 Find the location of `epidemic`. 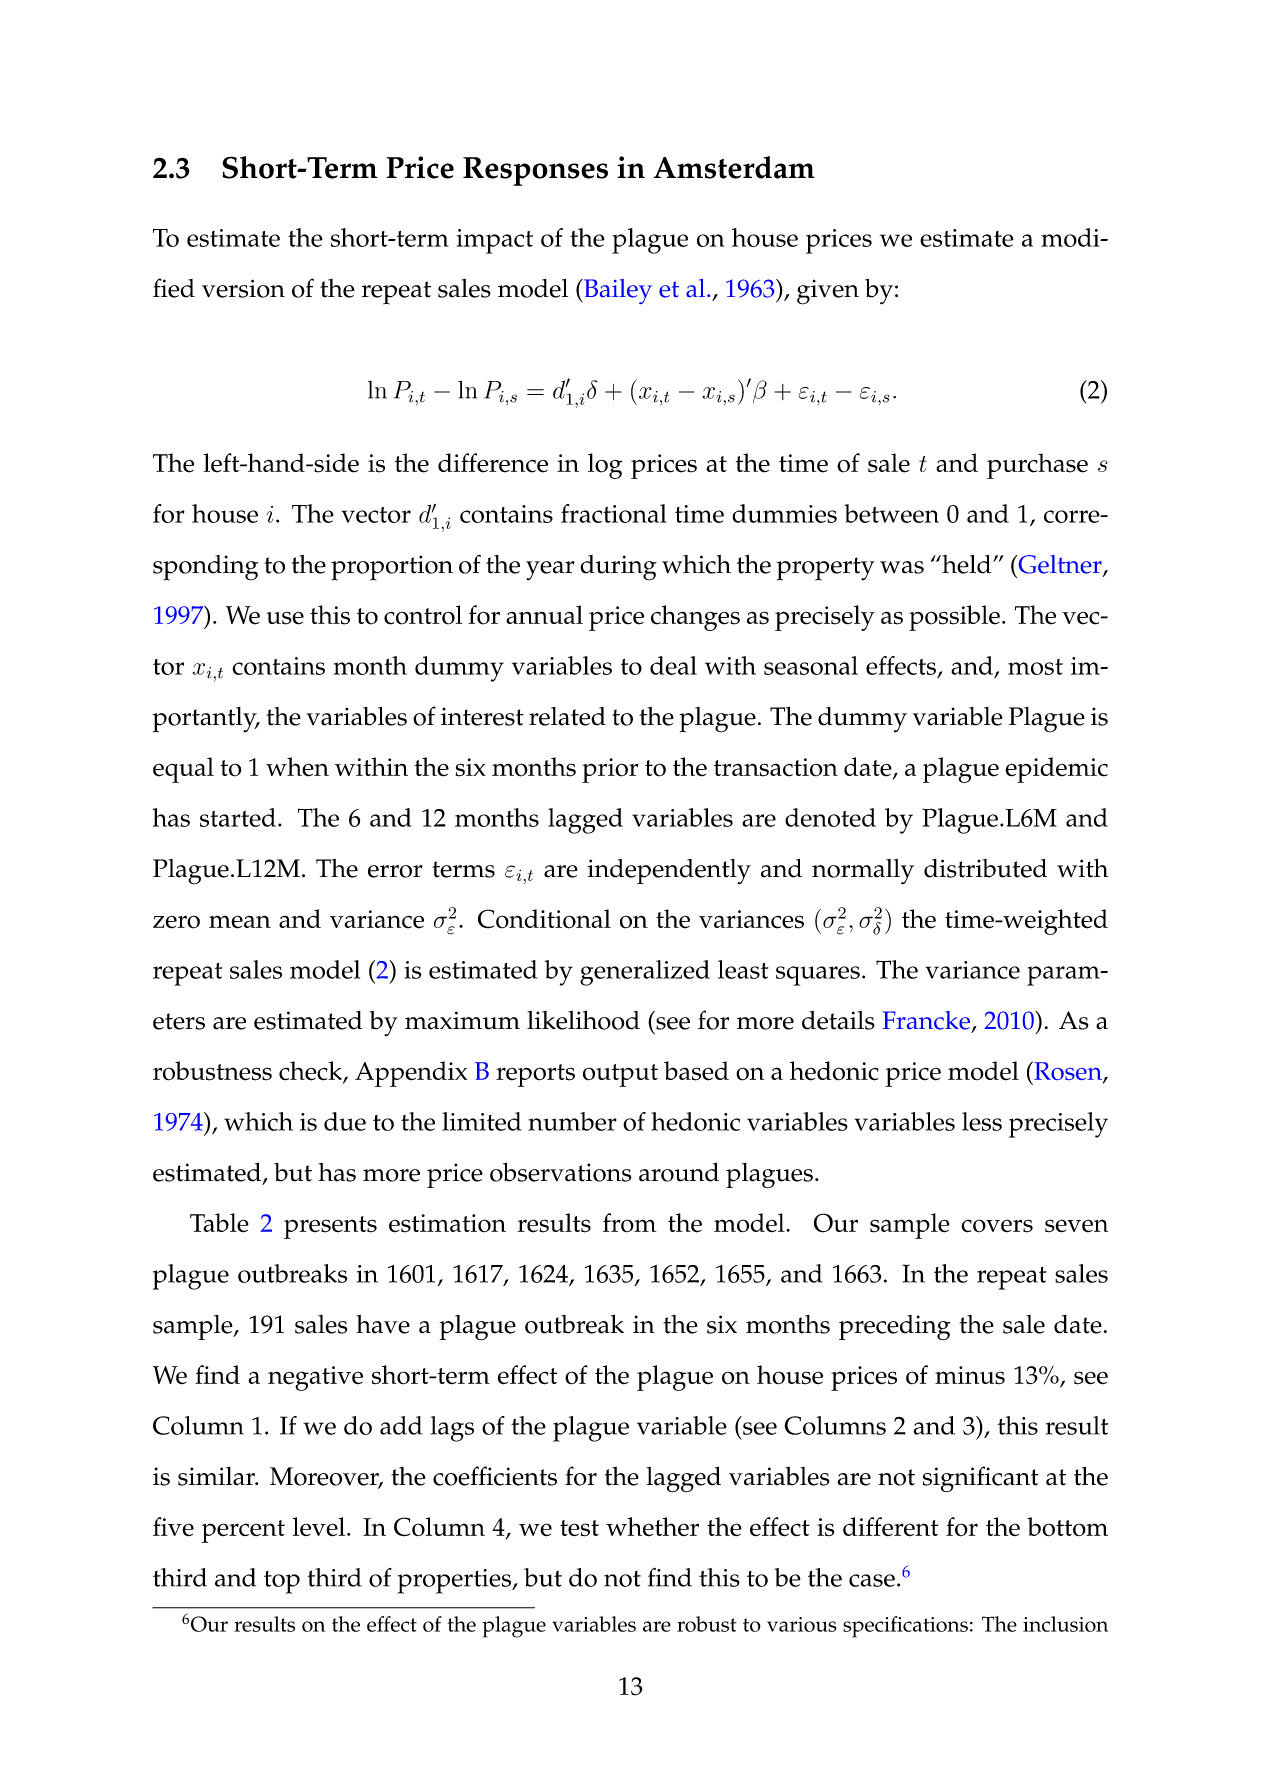

epidemic is located at coordinates (1056, 770).
